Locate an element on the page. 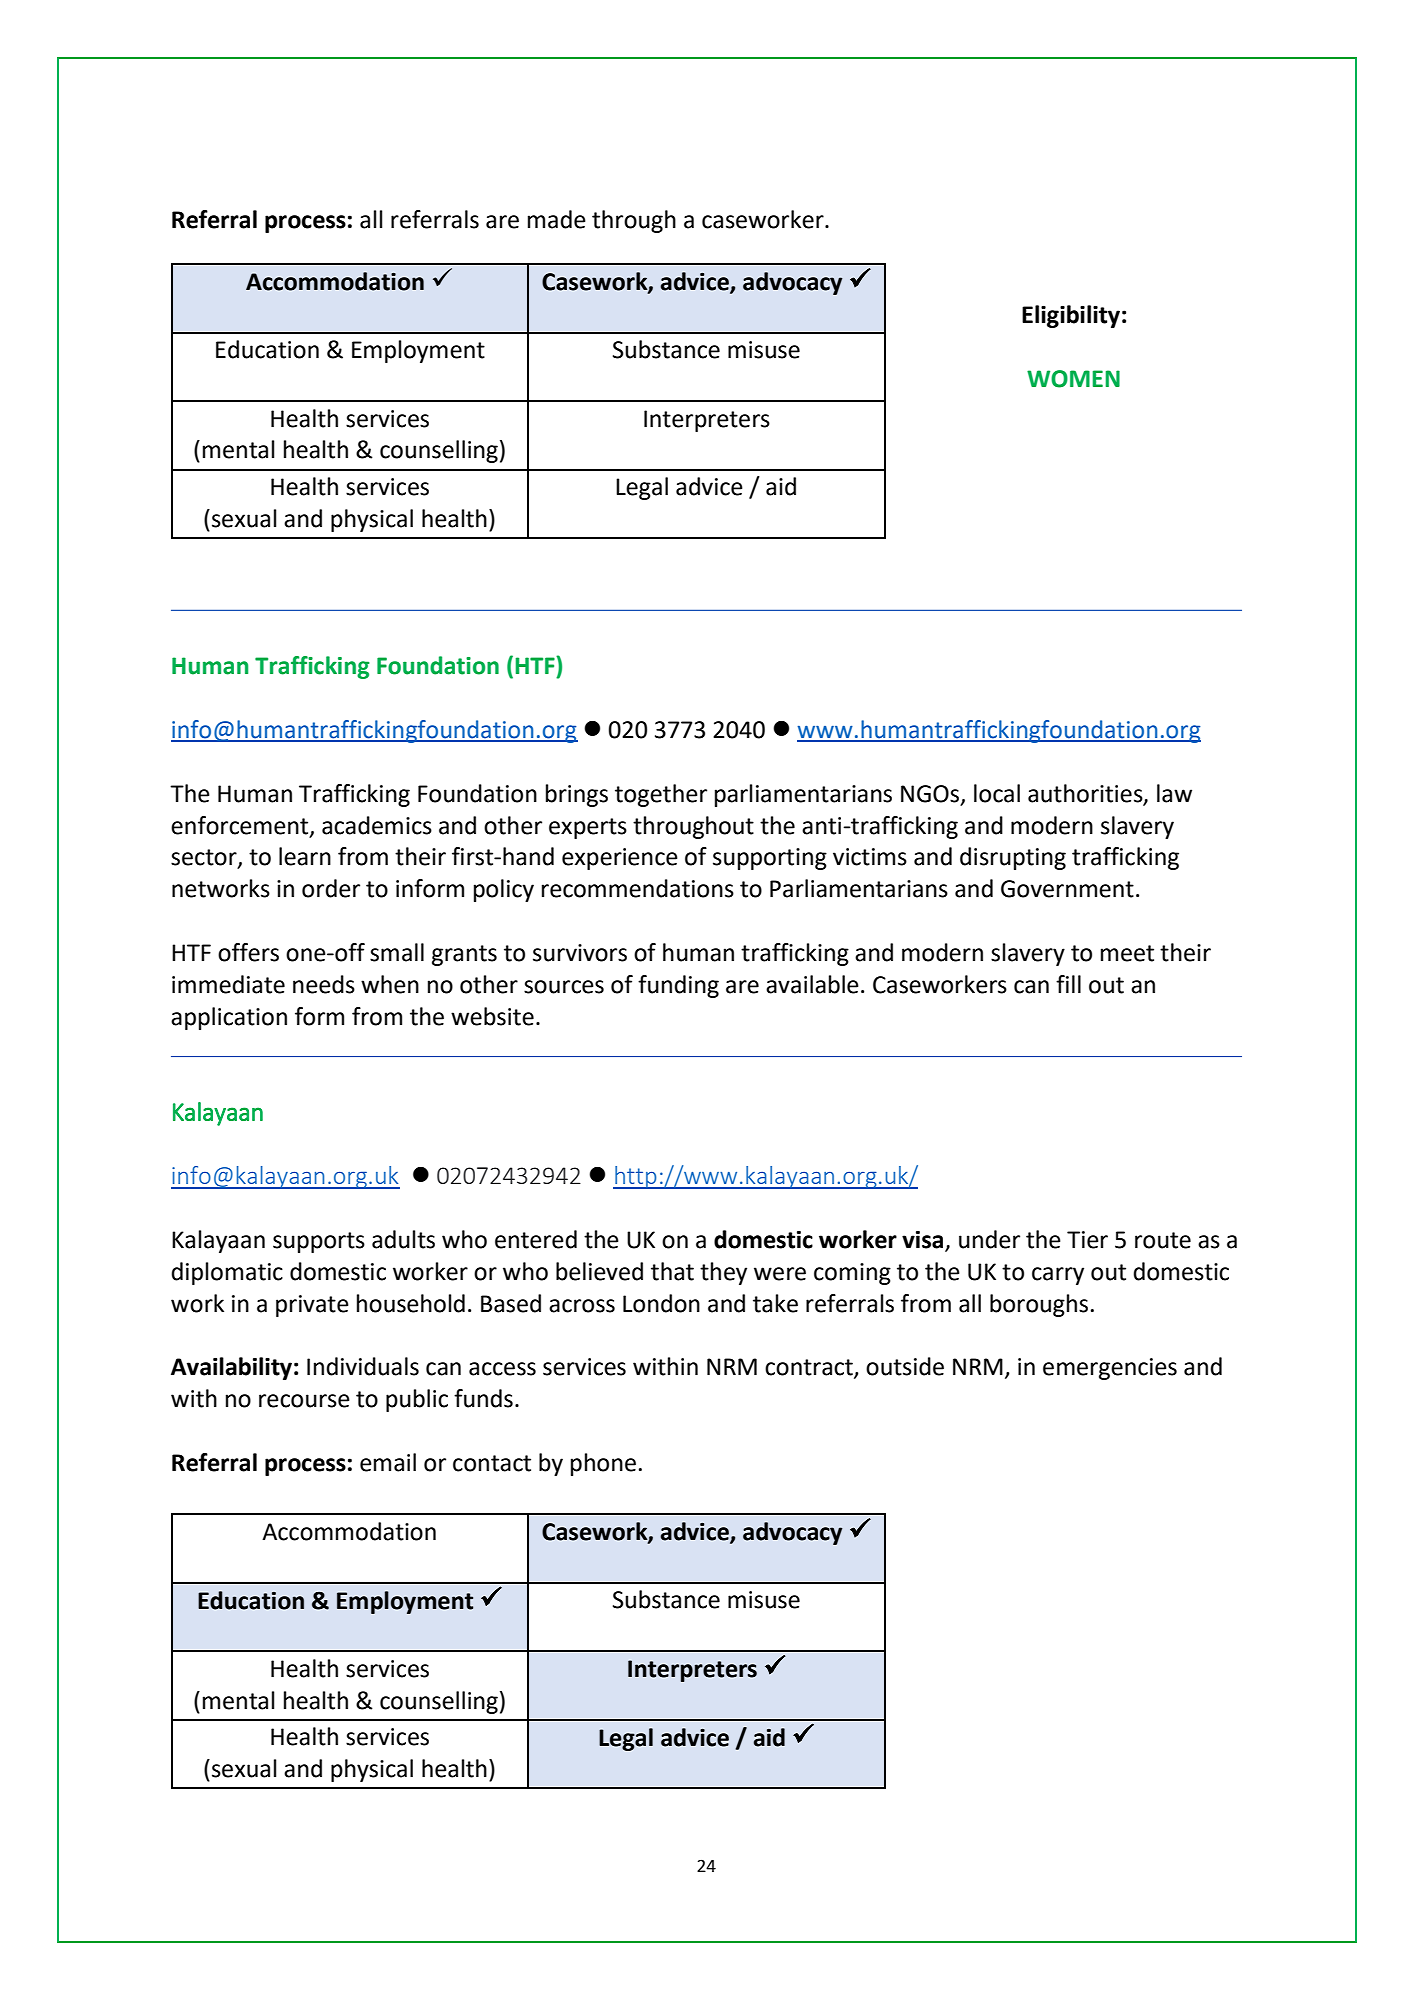 The height and width of the page is (1999, 1413). WOMEN is located at coordinates (1073, 379).
